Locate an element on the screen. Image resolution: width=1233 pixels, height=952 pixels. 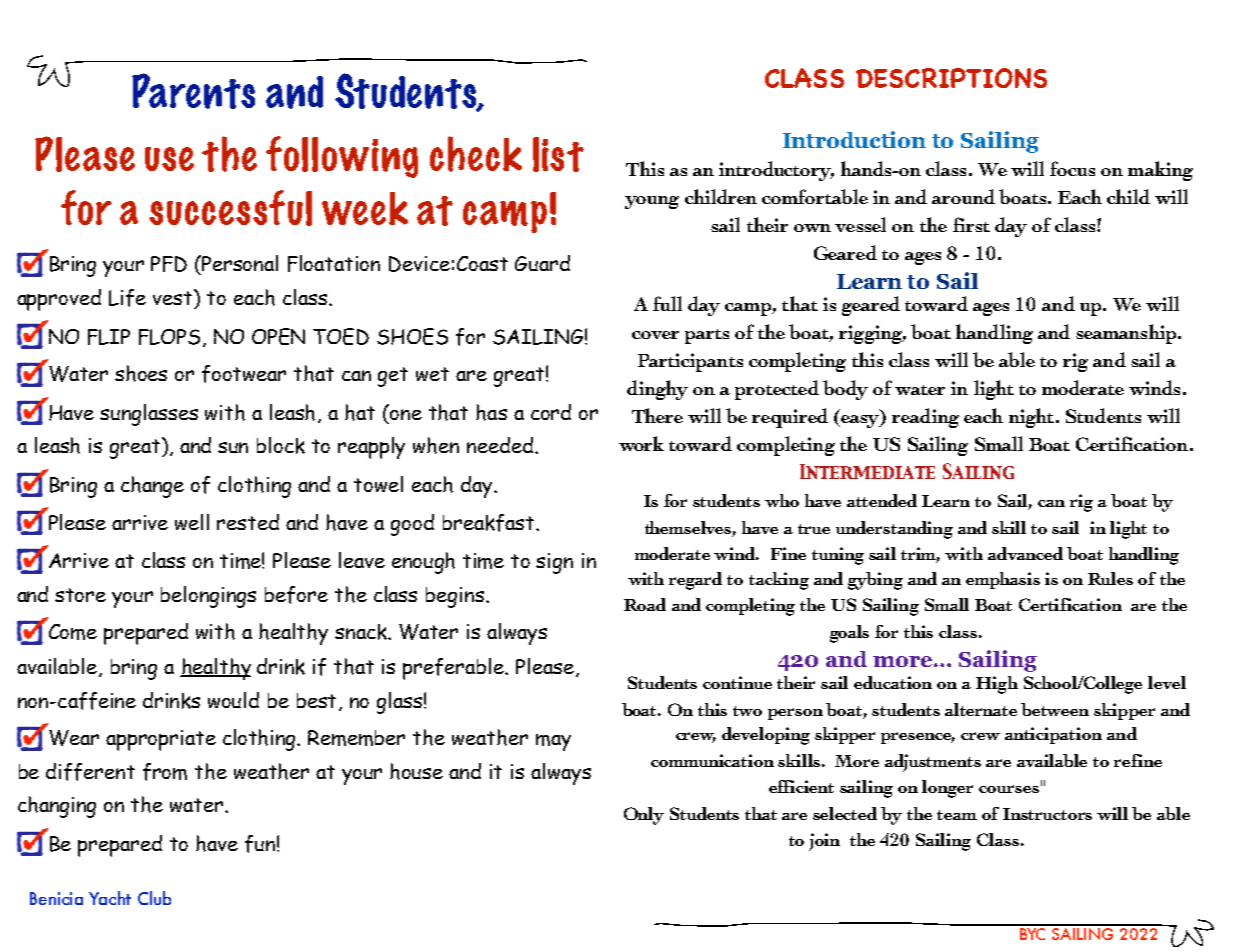
well is located at coordinates (192, 522).
